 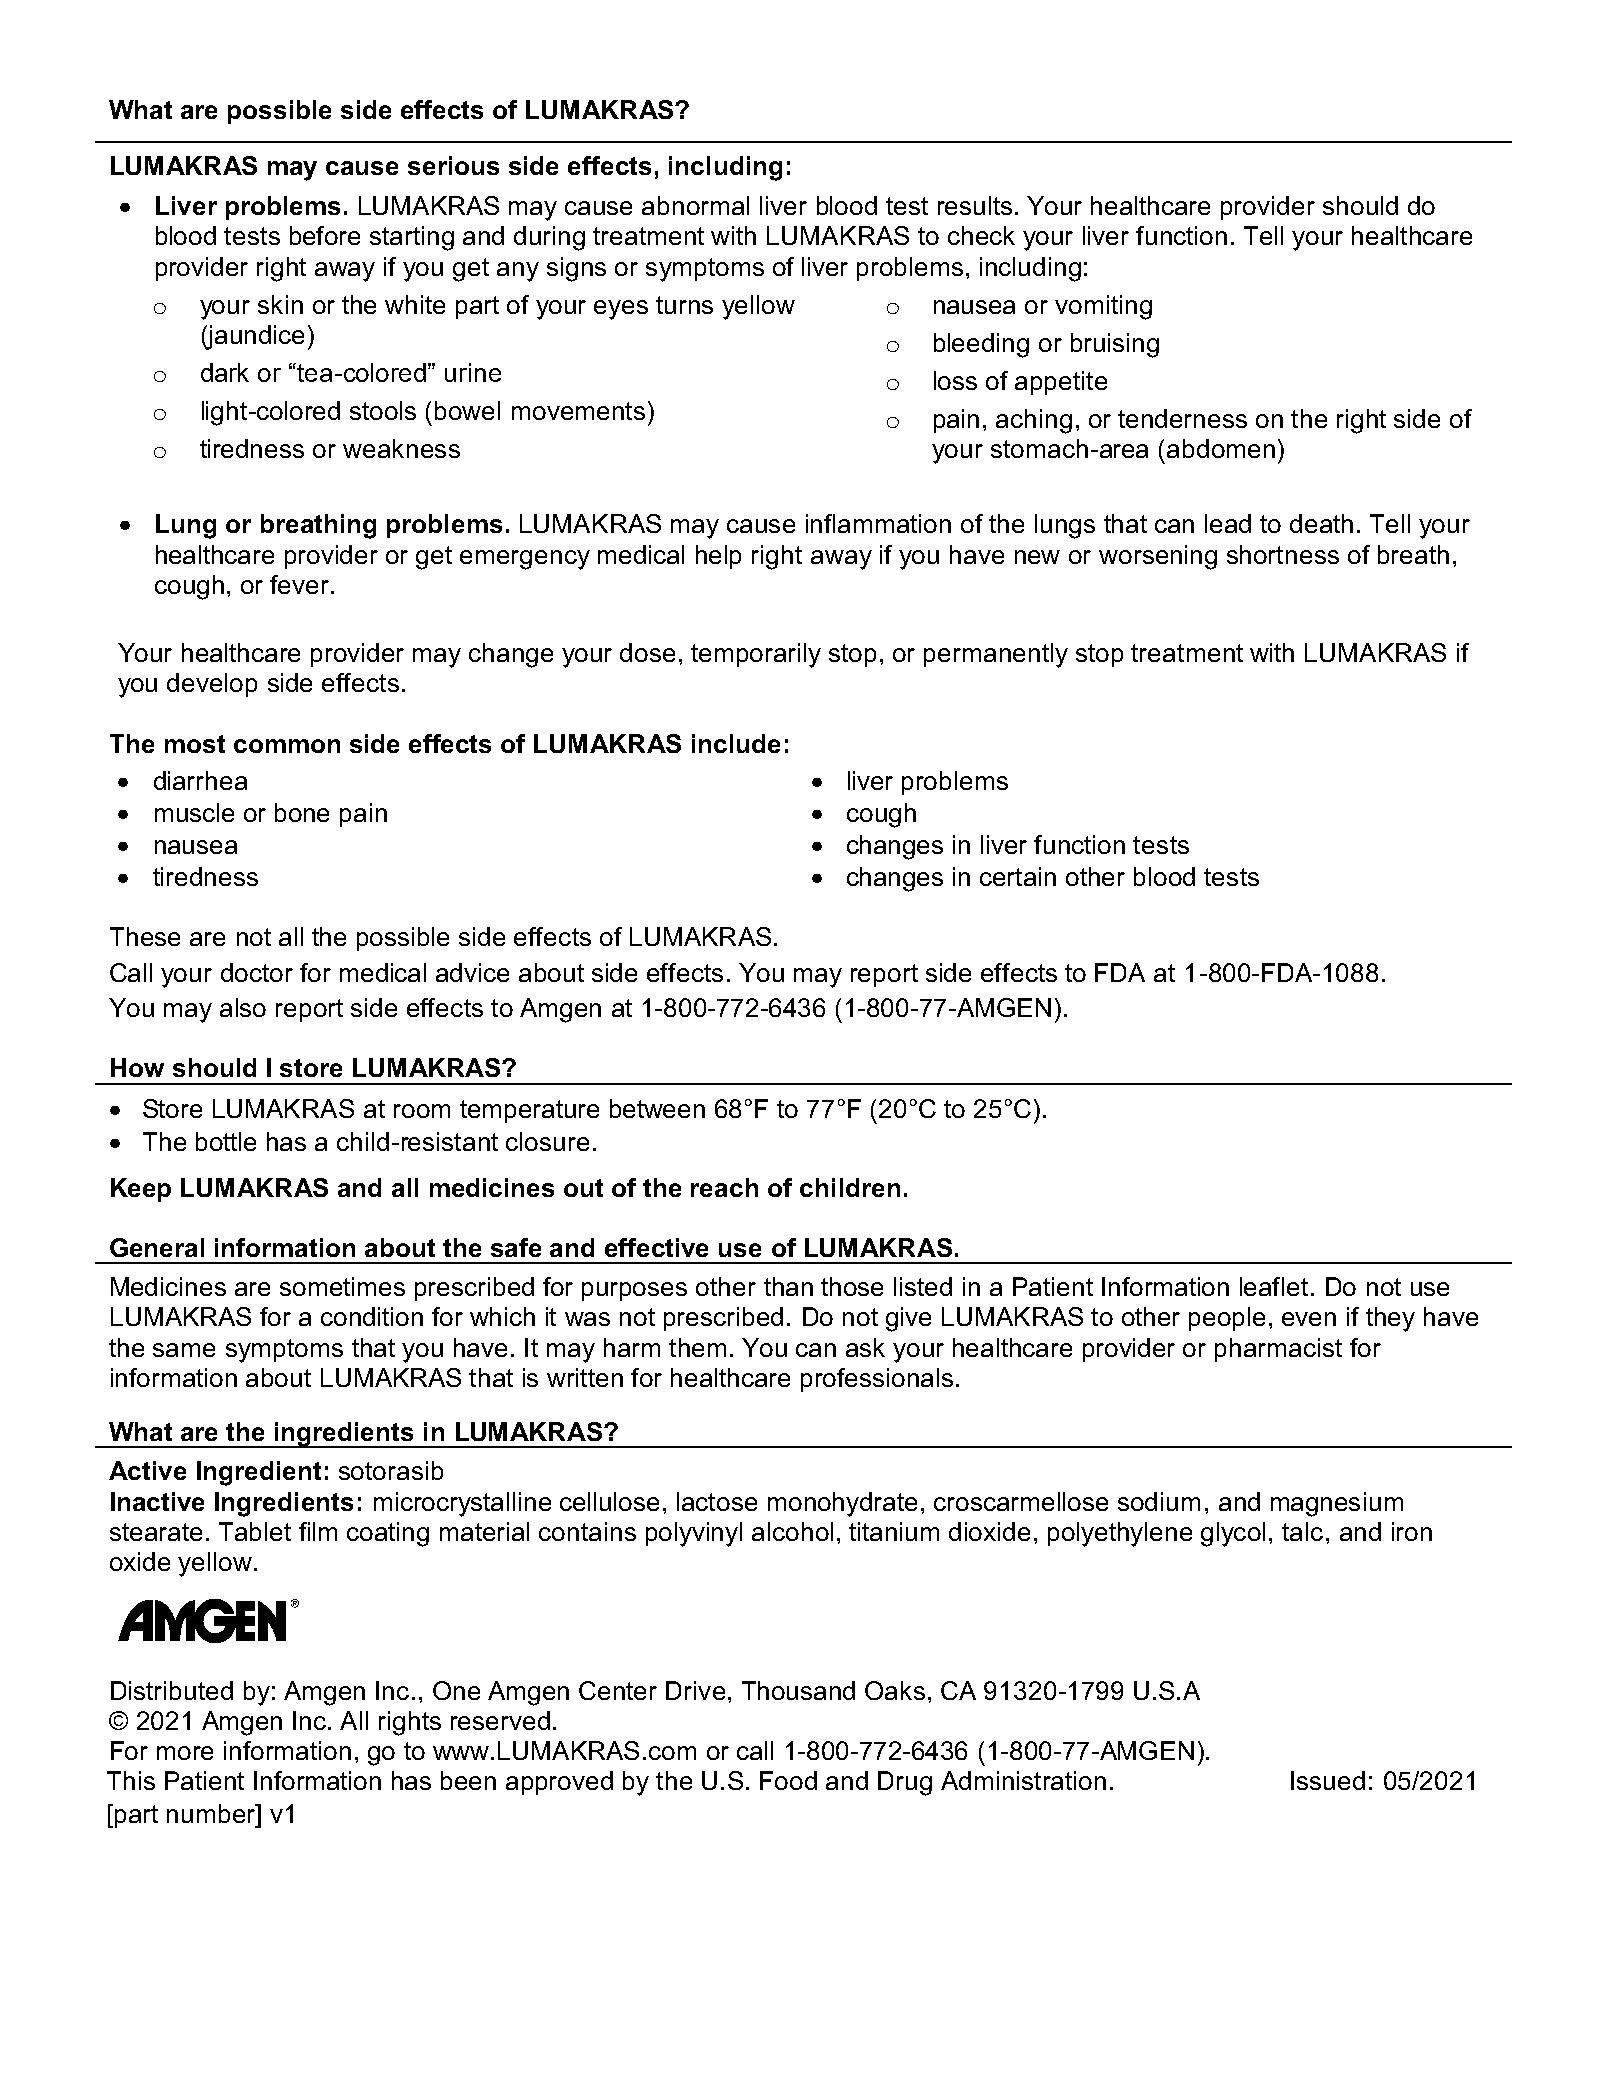 I want to click on before, so click(x=325, y=235).
